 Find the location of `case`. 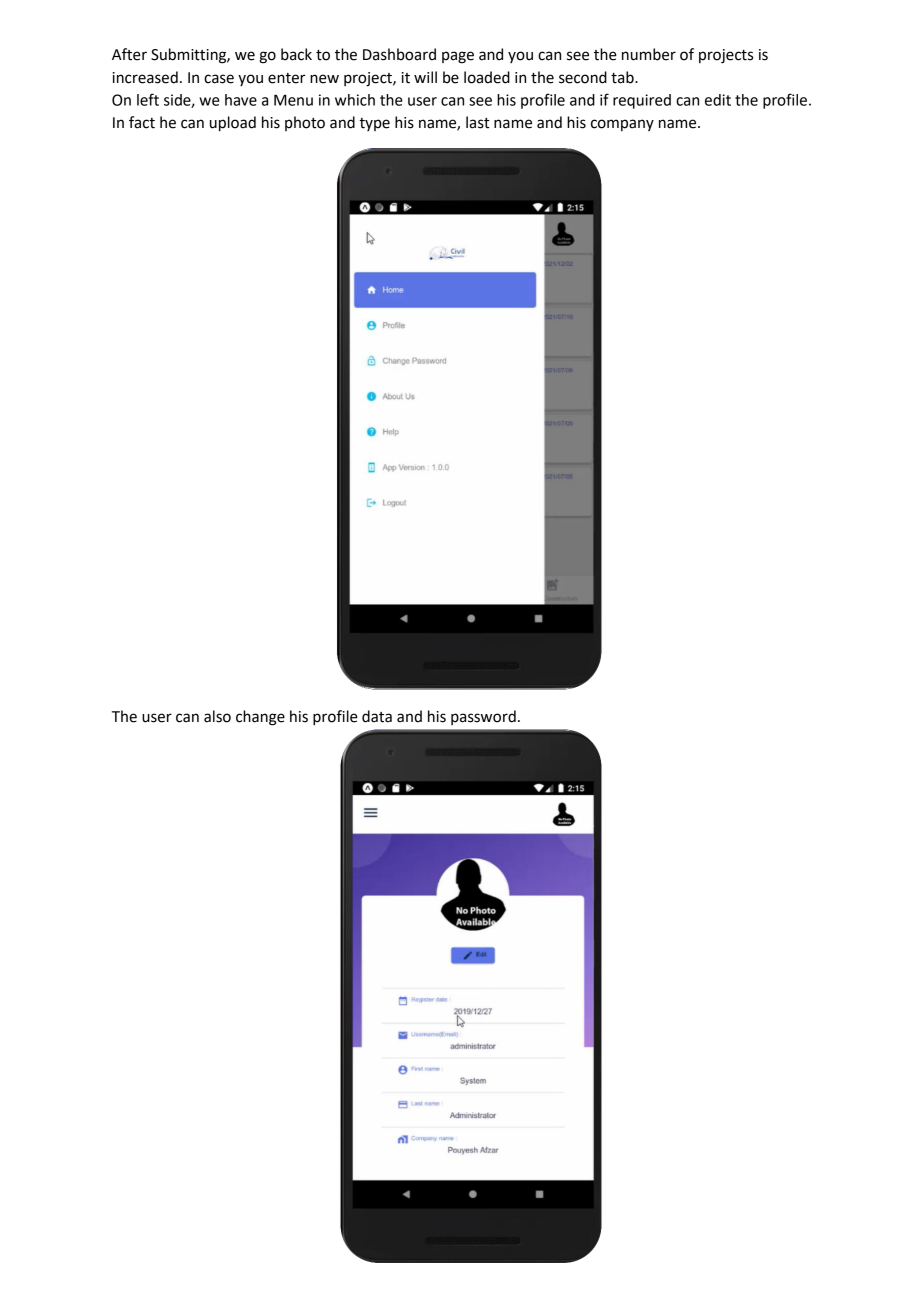

case is located at coordinates (219, 79).
